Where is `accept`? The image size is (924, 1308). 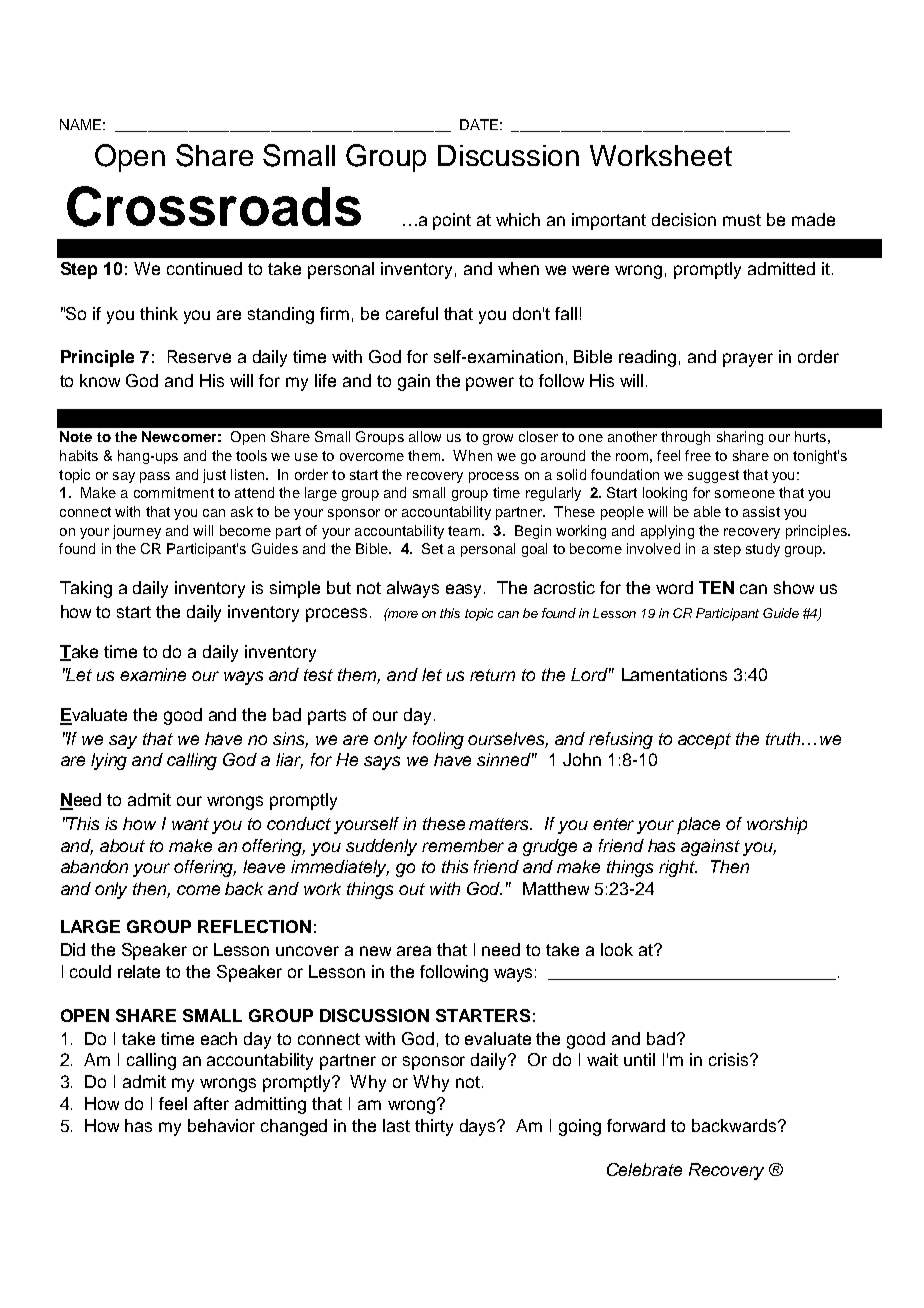
accept is located at coordinates (704, 741).
